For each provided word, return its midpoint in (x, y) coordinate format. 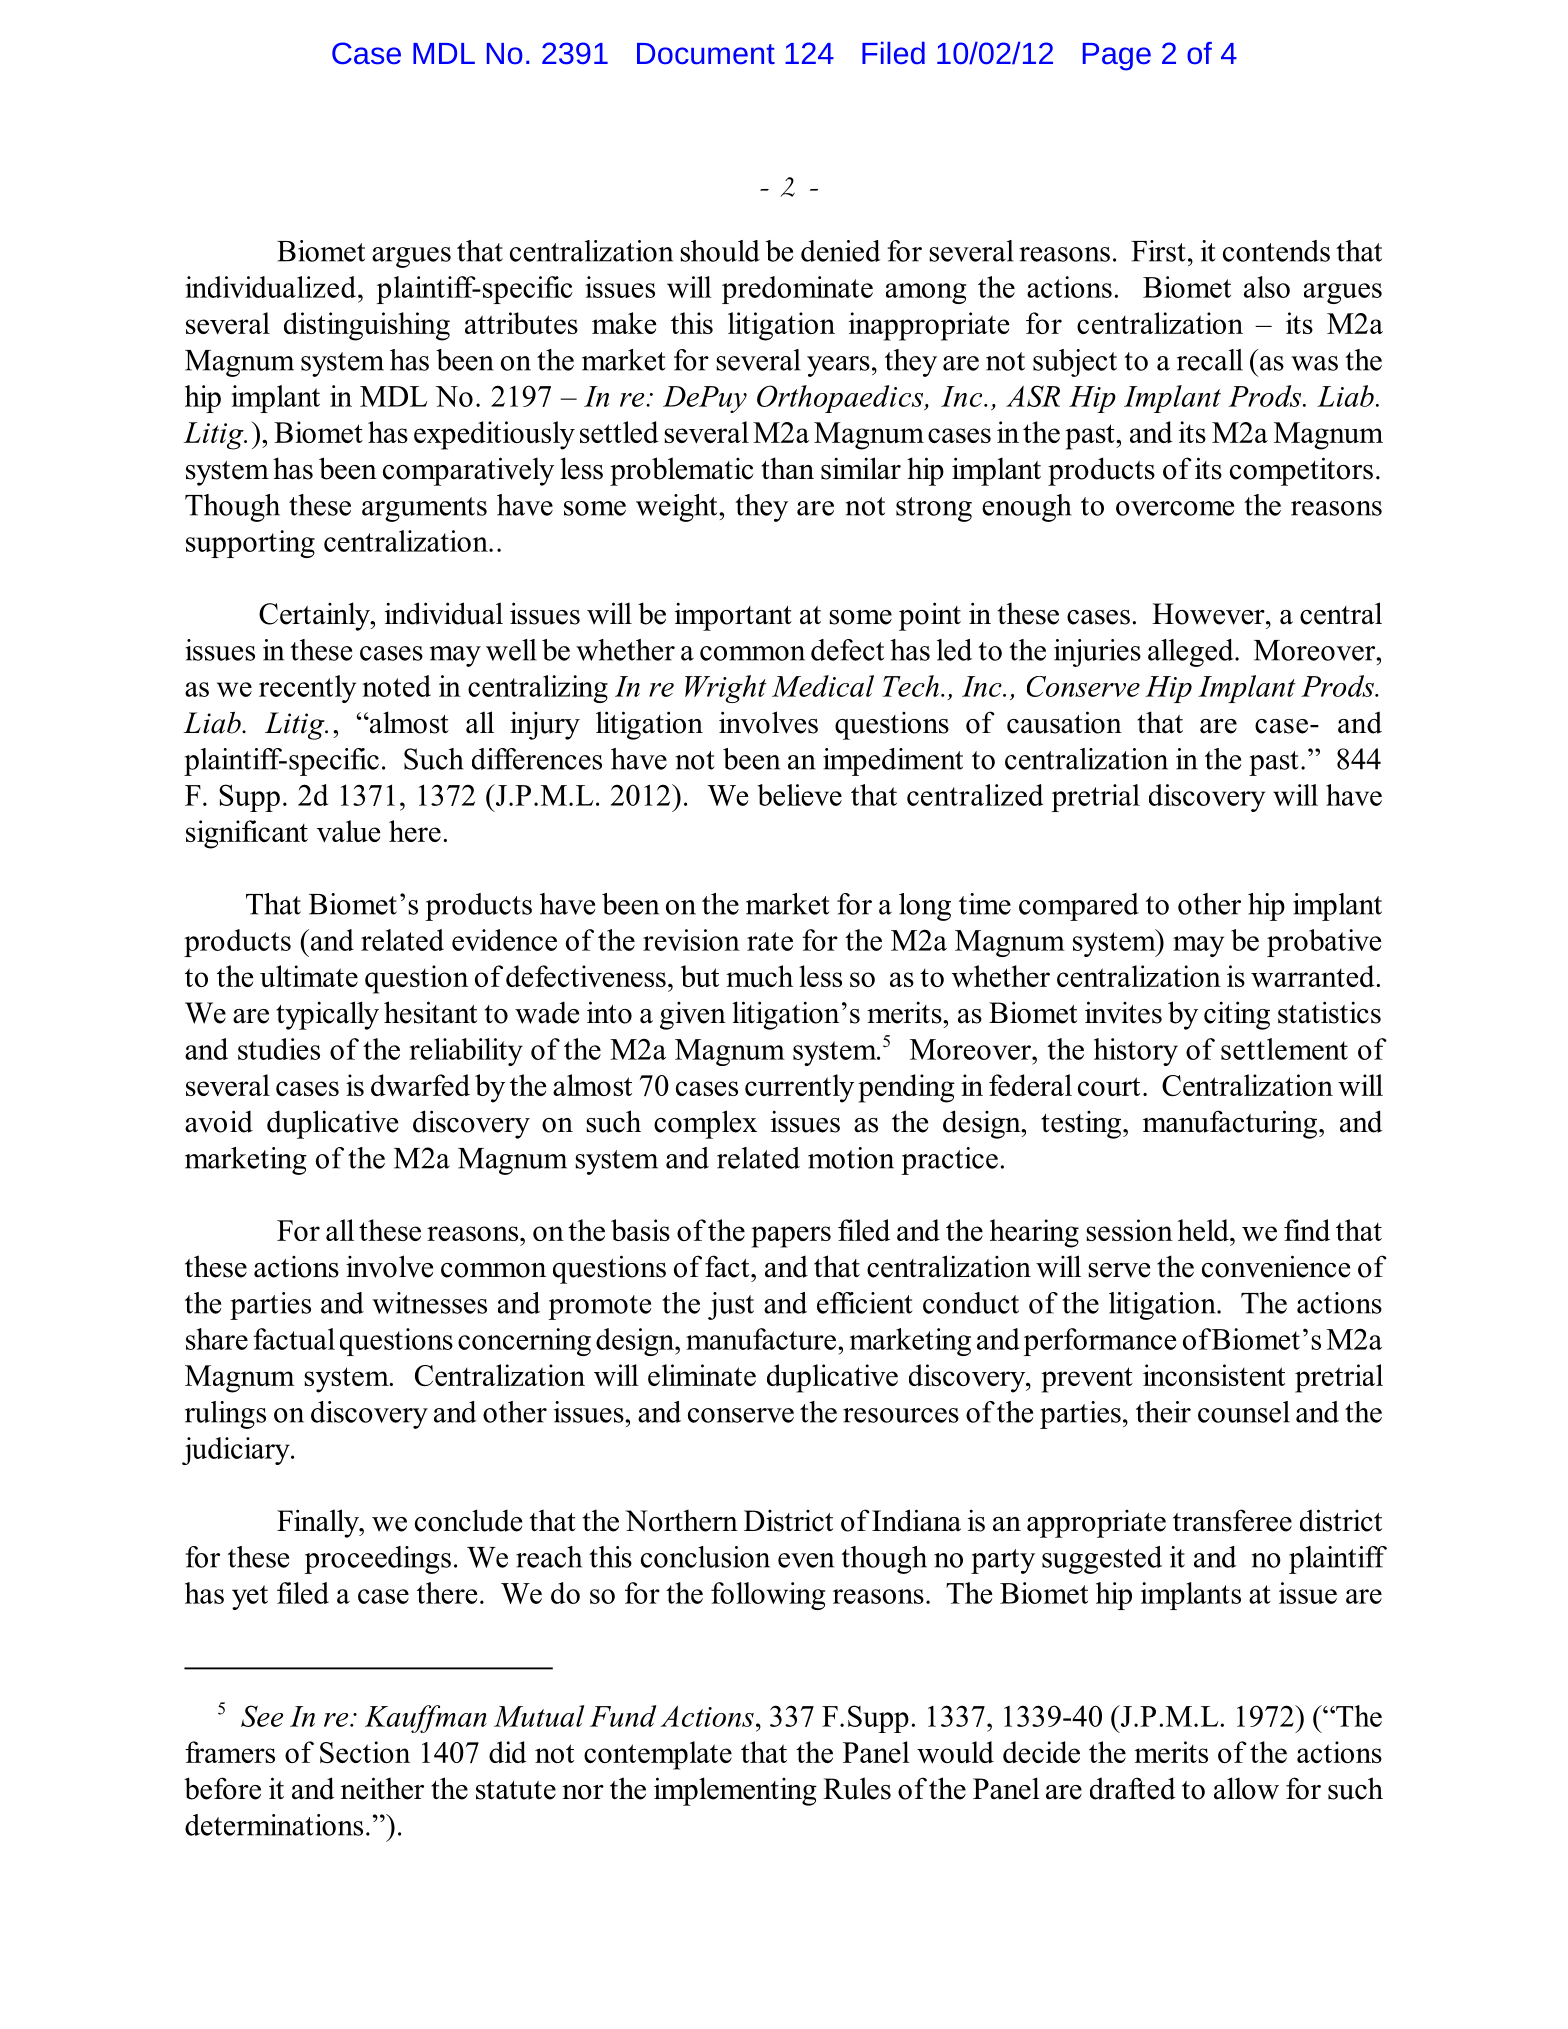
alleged (1192, 653)
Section (365, 1752)
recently (307, 689)
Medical (823, 686)
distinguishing (367, 326)
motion (851, 1158)
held (1204, 1230)
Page (1117, 57)
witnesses (429, 1303)
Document (706, 53)
